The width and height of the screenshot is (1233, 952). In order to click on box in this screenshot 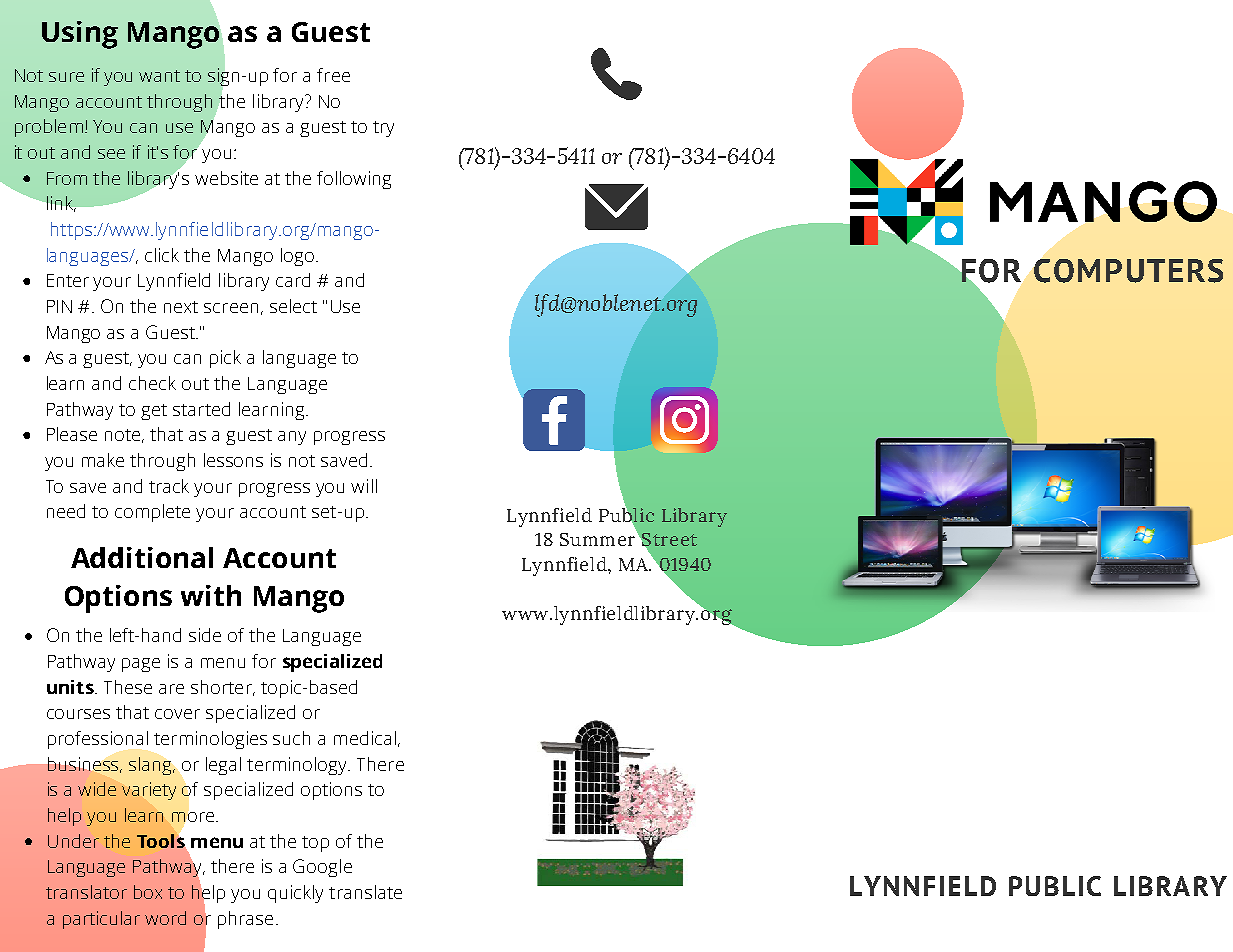, I will do `click(148, 892)`.
